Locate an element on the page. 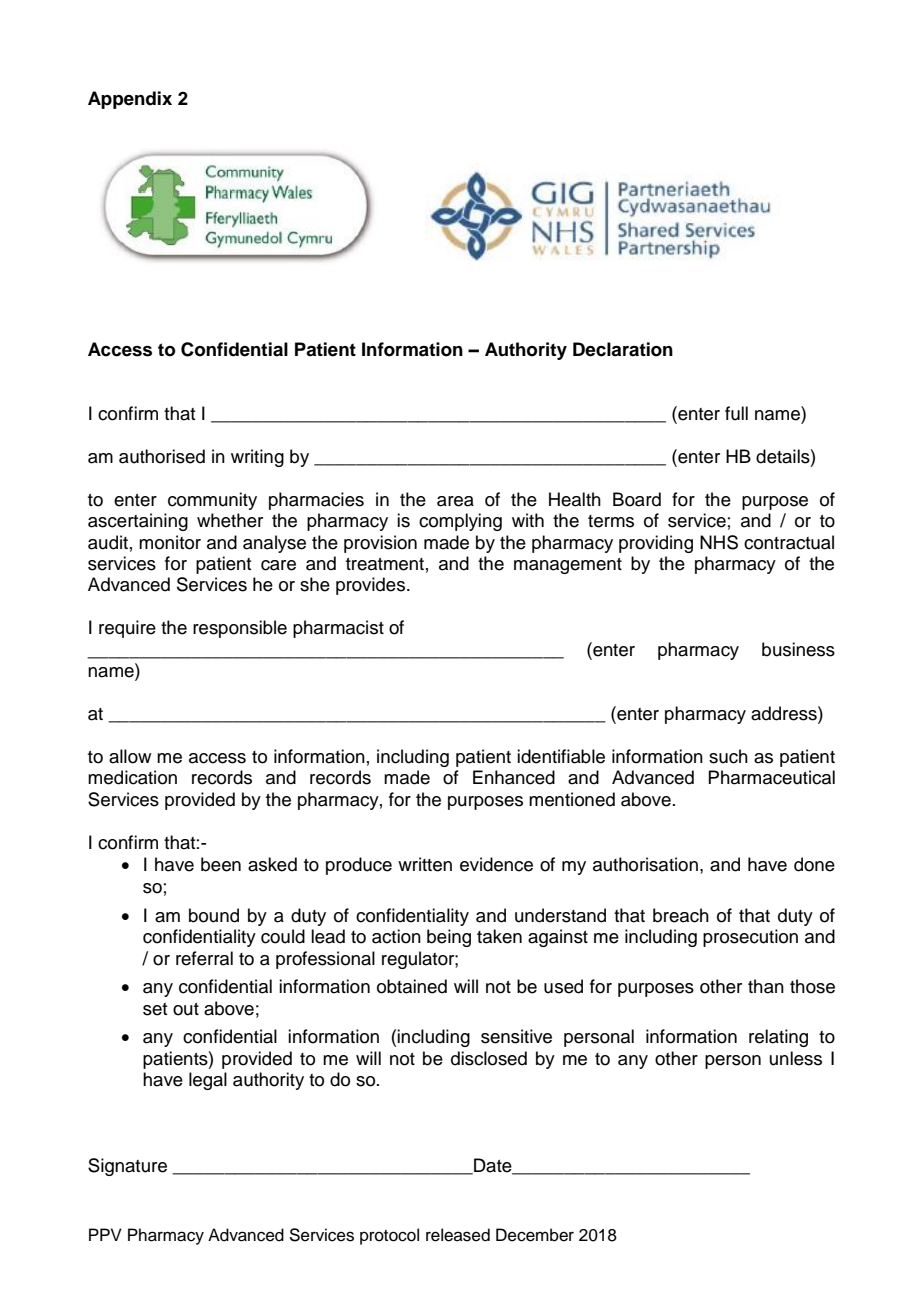  responsible is located at coordinates (240, 629).
